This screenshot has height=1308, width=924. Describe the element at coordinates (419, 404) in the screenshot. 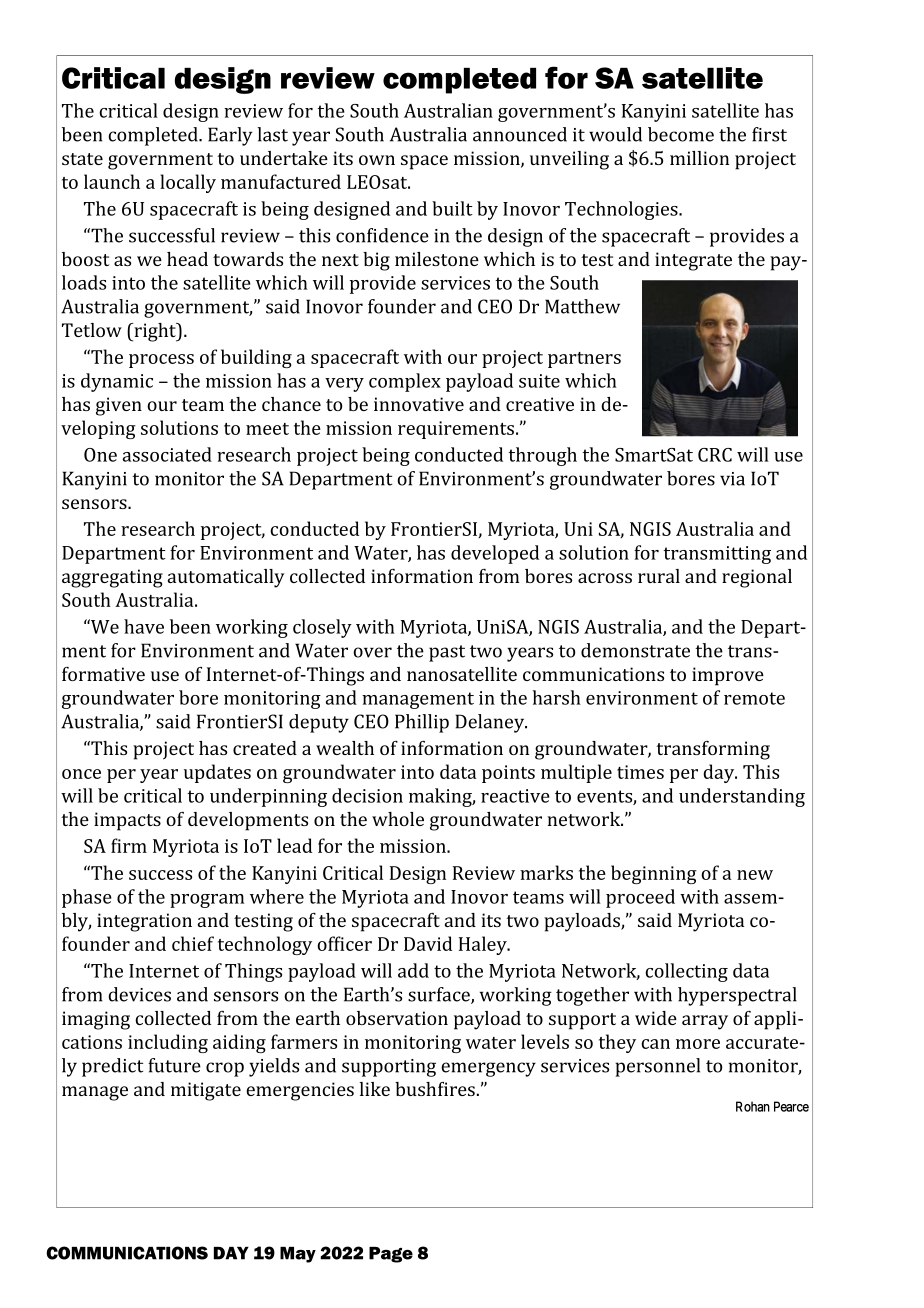

I see `innovative` at that location.
